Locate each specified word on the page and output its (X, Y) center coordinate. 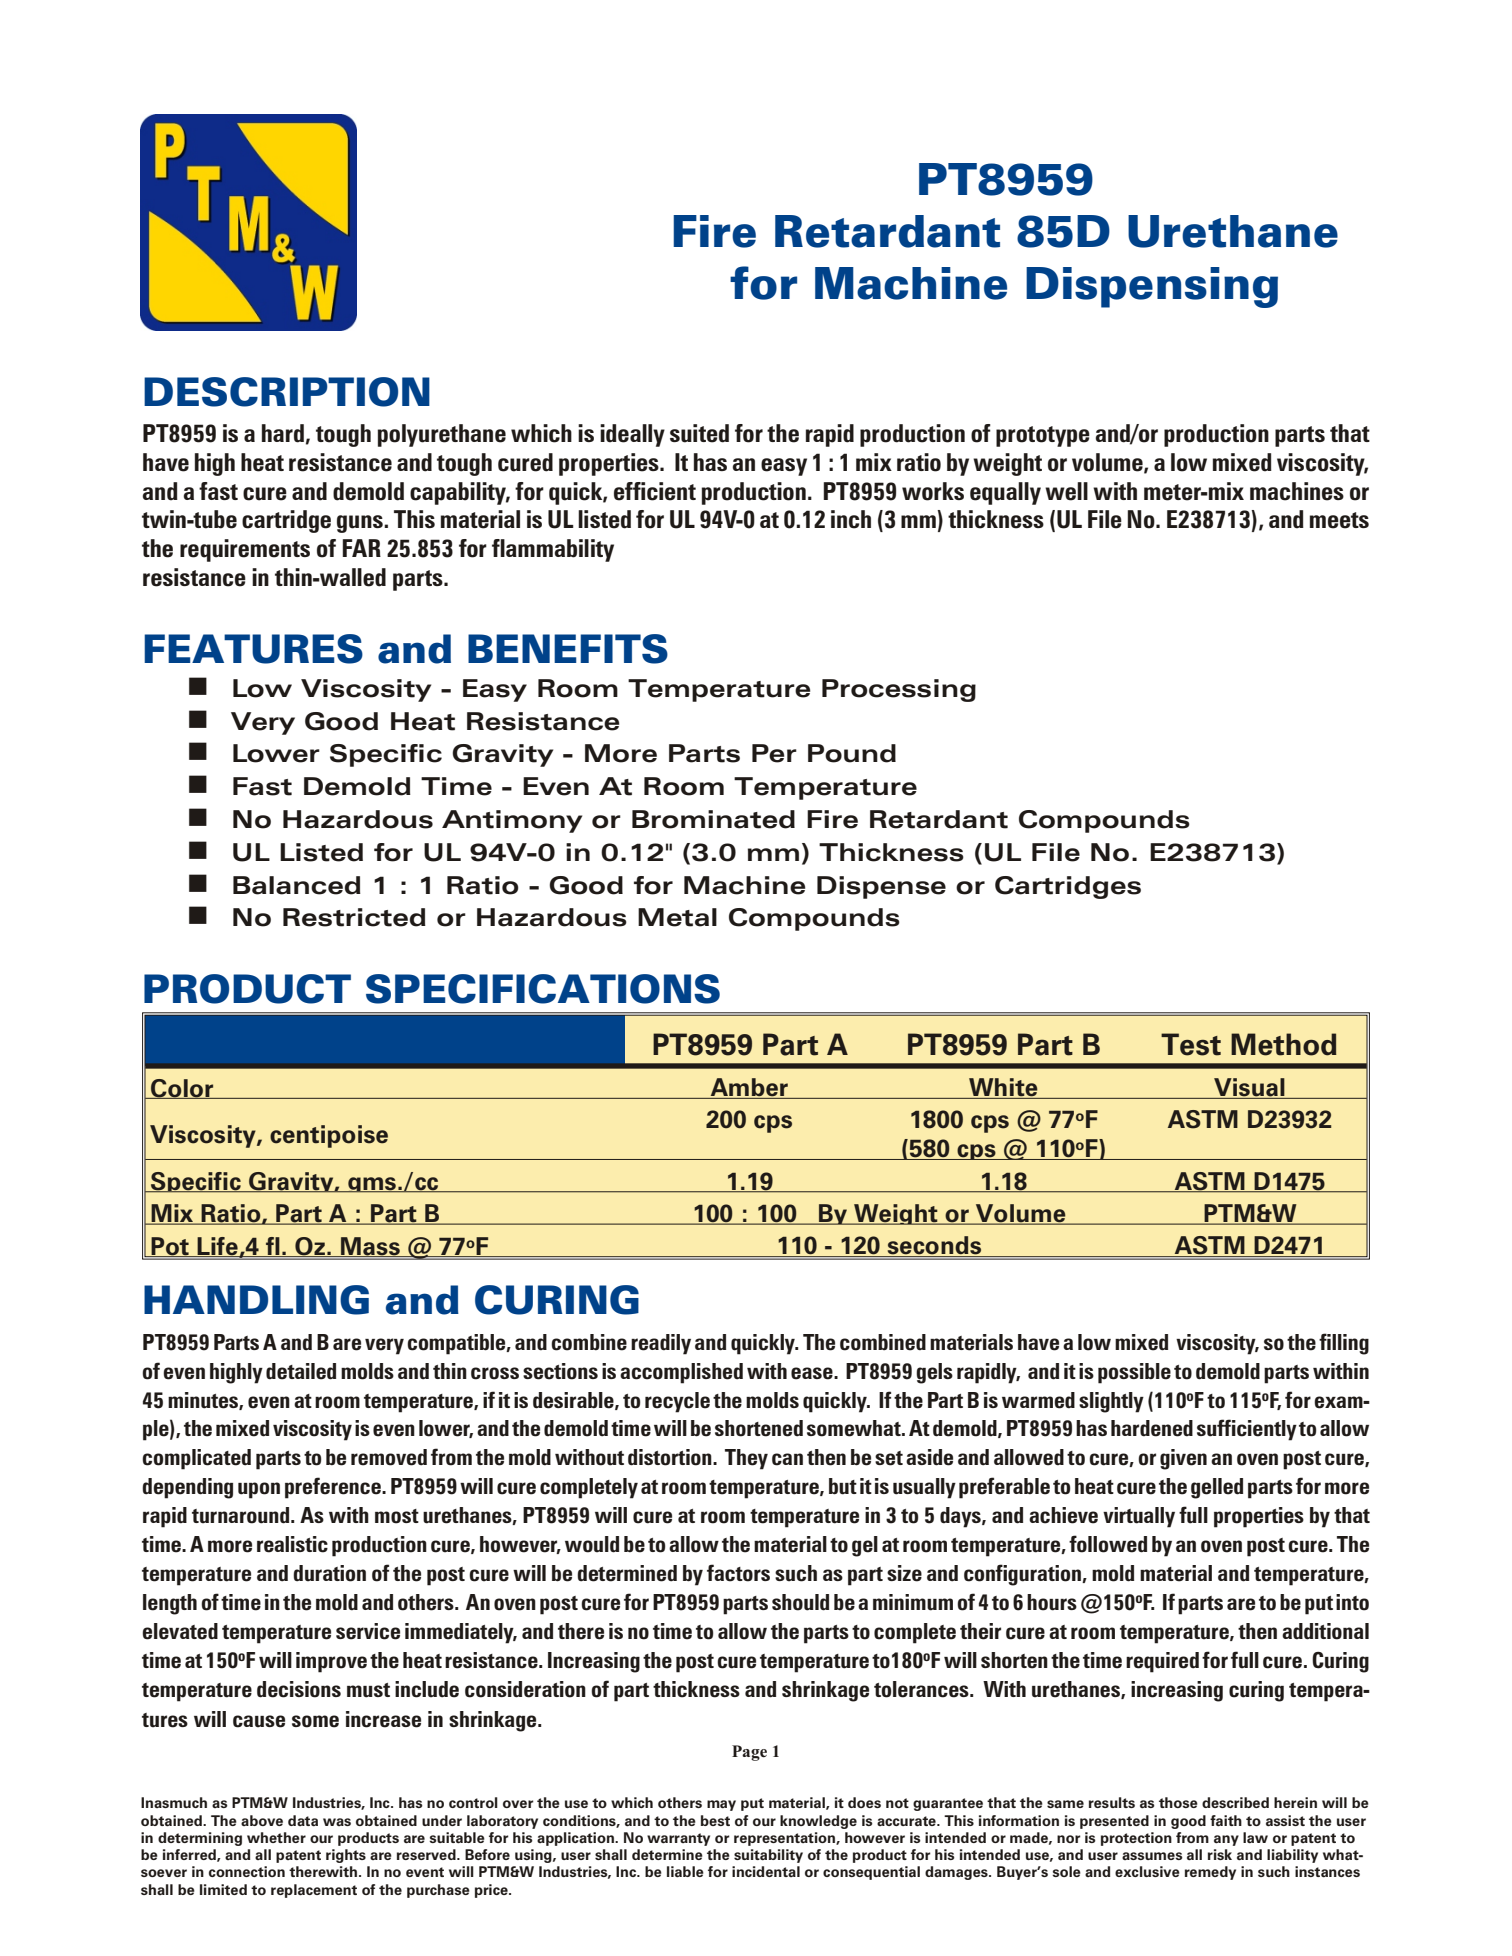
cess (900, 691)
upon (259, 1490)
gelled (1217, 1488)
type (1068, 436)
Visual (1249, 1088)
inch (851, 519)
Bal (253, 885)
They (746, 1459)
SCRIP (265, 392)
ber (770, 1088)
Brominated (713, 819)
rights (346, 1856)
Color (182, 1089)
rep (745, 1840)
